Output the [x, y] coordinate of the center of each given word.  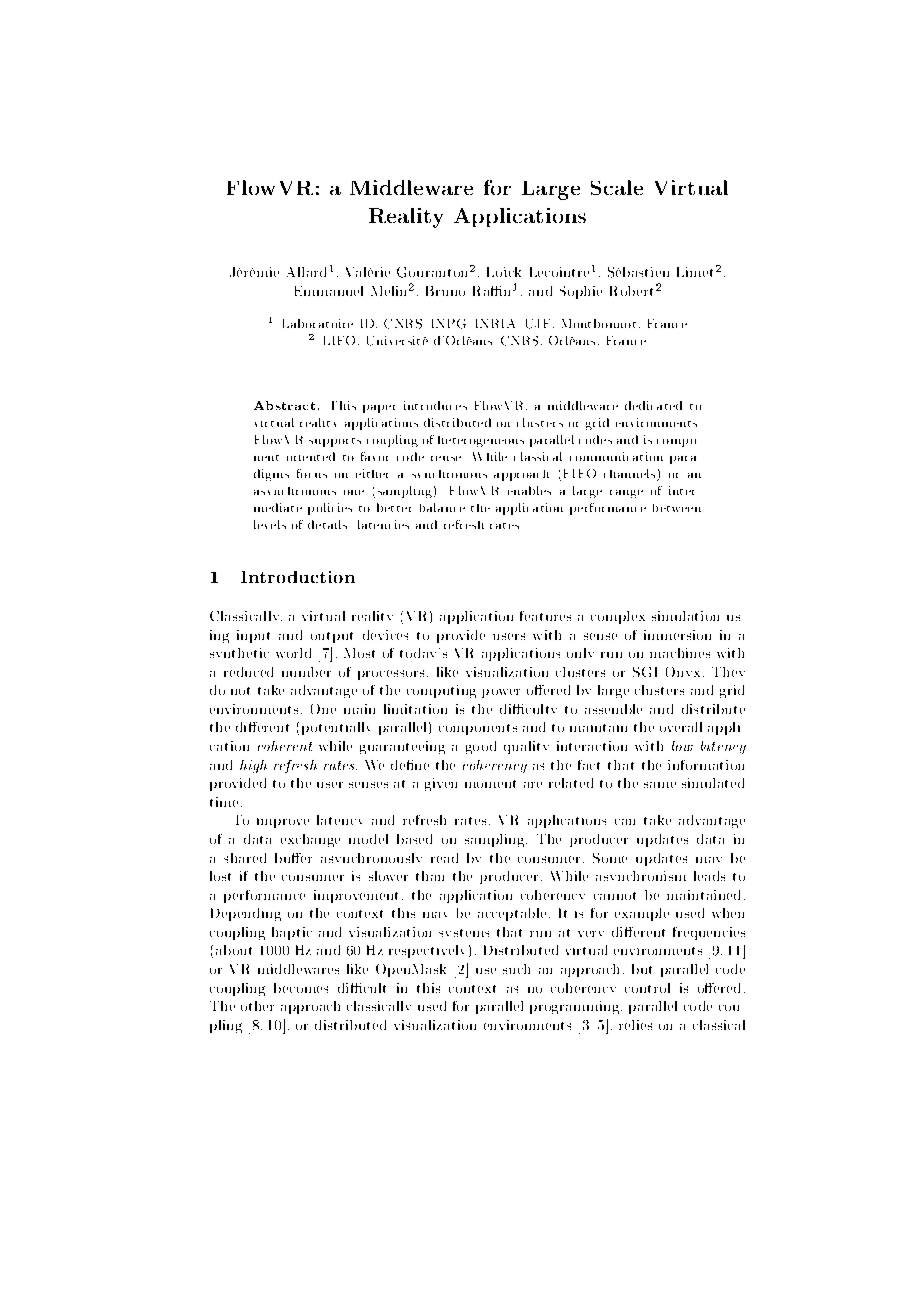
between [677, 508]
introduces [435, 405]
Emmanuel [329, 291]
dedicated [653, 405]
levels [270, 524]
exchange [310, 840]
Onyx [683, 672]
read [444, 858]
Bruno [445, 291]
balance [442, 507]
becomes [301, 988]
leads [709, 876]
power [501, 693]
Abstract [284, 405]
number [306, 672]
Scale [617, 187]
